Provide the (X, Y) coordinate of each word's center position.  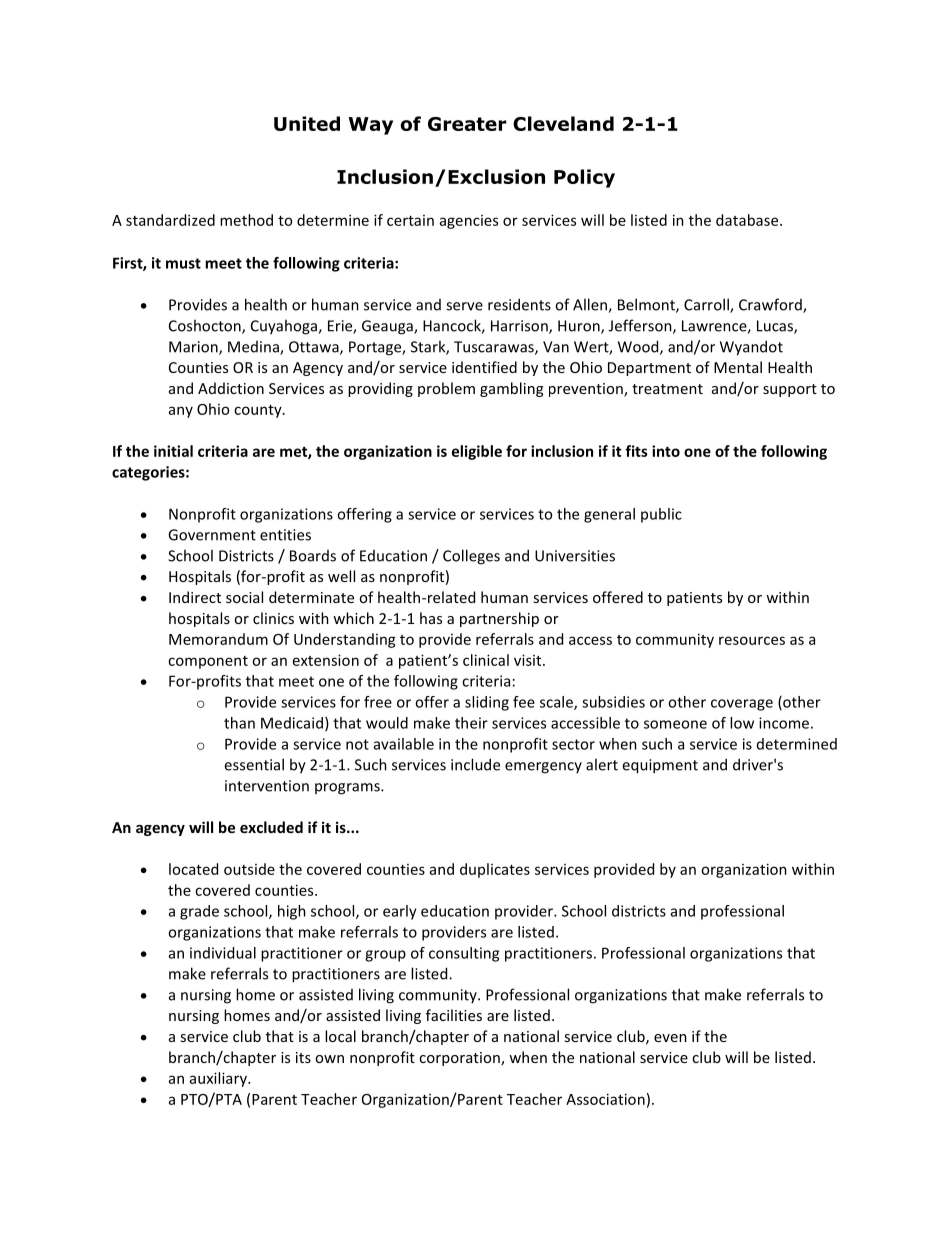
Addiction (231, 388)
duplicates (495, 870)
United (307, 123)
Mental (738, 367)
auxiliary (219, 1079)
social (244, 597)
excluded (271, 827)
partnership (499, 619)
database (748, 220)
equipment (660, 766)
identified (484, 367)
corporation (460, 1059)
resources (752, 640)
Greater (467, 124)
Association (605, 1099)
